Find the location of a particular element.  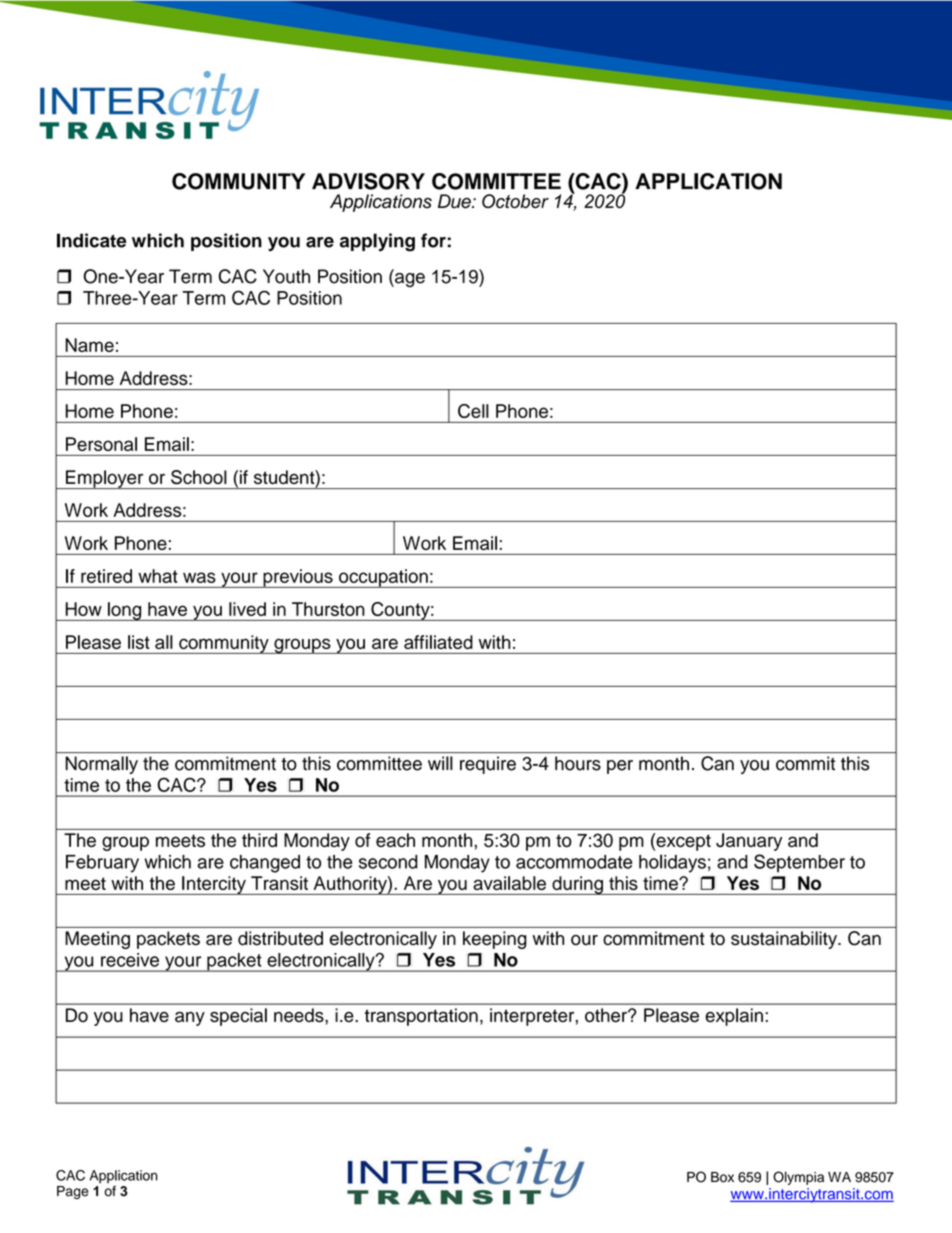

hours is located at coordinates (578, 763).
